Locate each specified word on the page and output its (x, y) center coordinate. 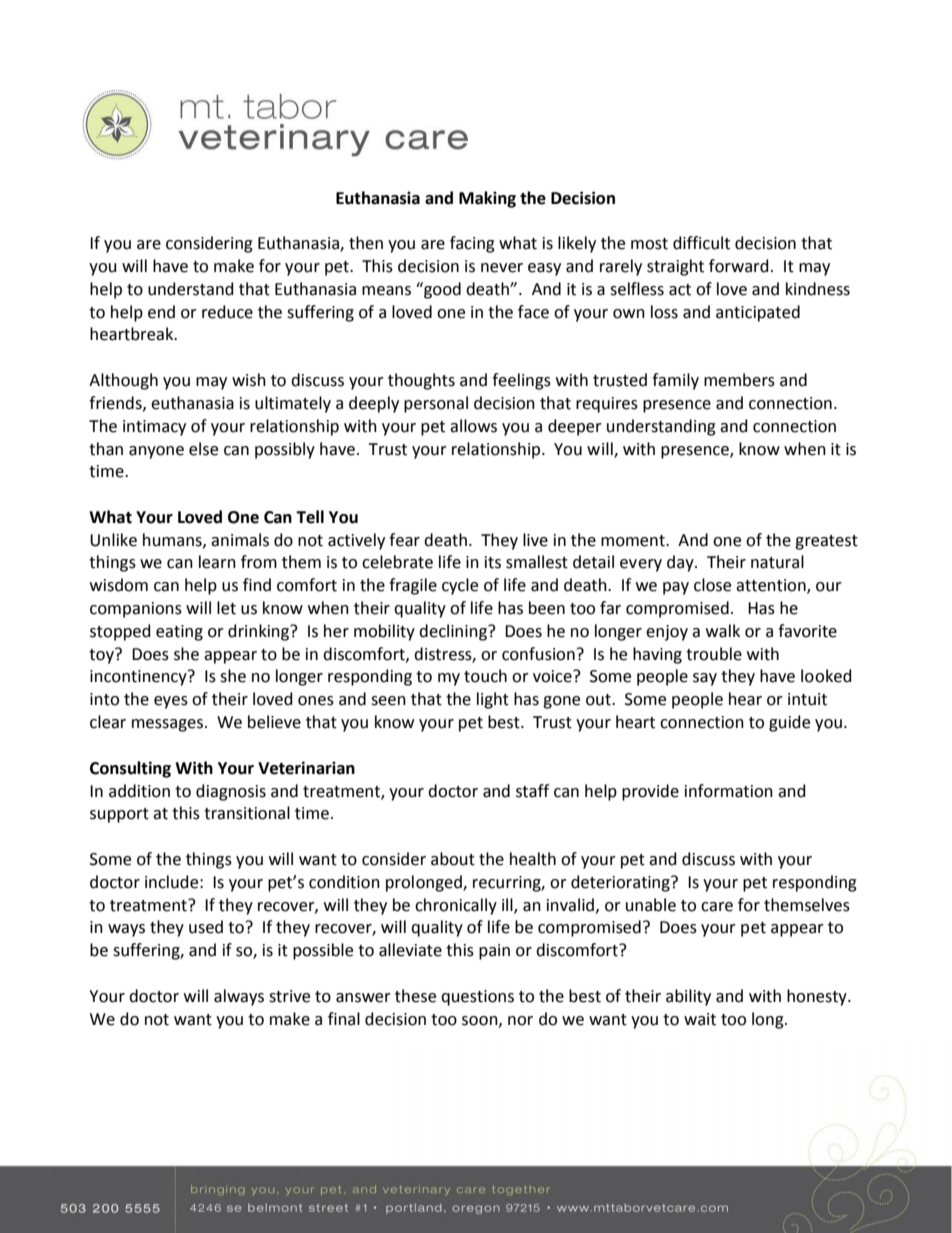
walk (723, 631)
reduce (227, 312)
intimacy (154, 428)
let (226, 608)
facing (472, 244)
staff (532, 791)
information (729, 791)
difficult (701, 243)
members (739, 380)
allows (473, 426)
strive (289, 996)
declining (454, 632)
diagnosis (231, 792)
